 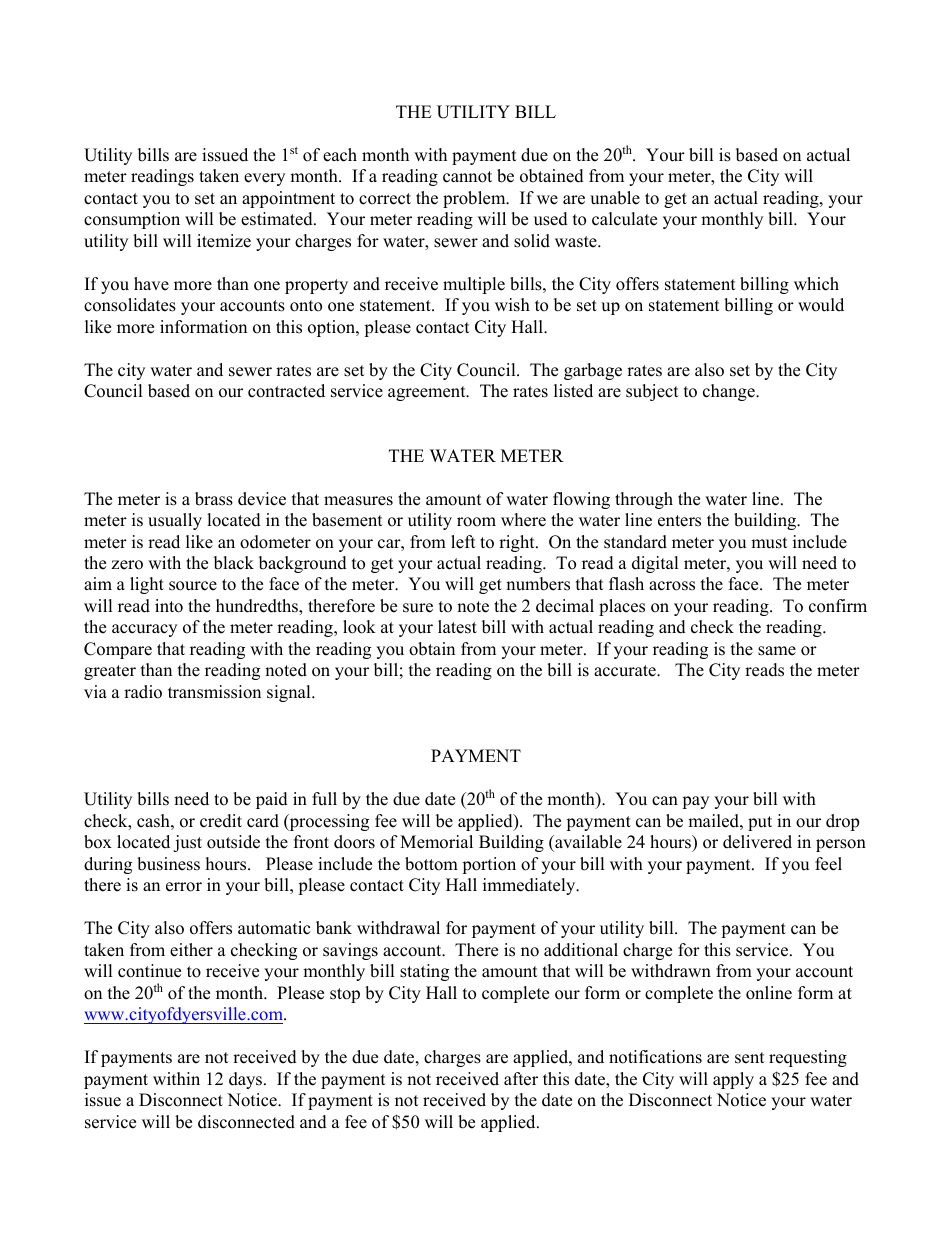 I want to click on unable, so click(x=615, y=198).
